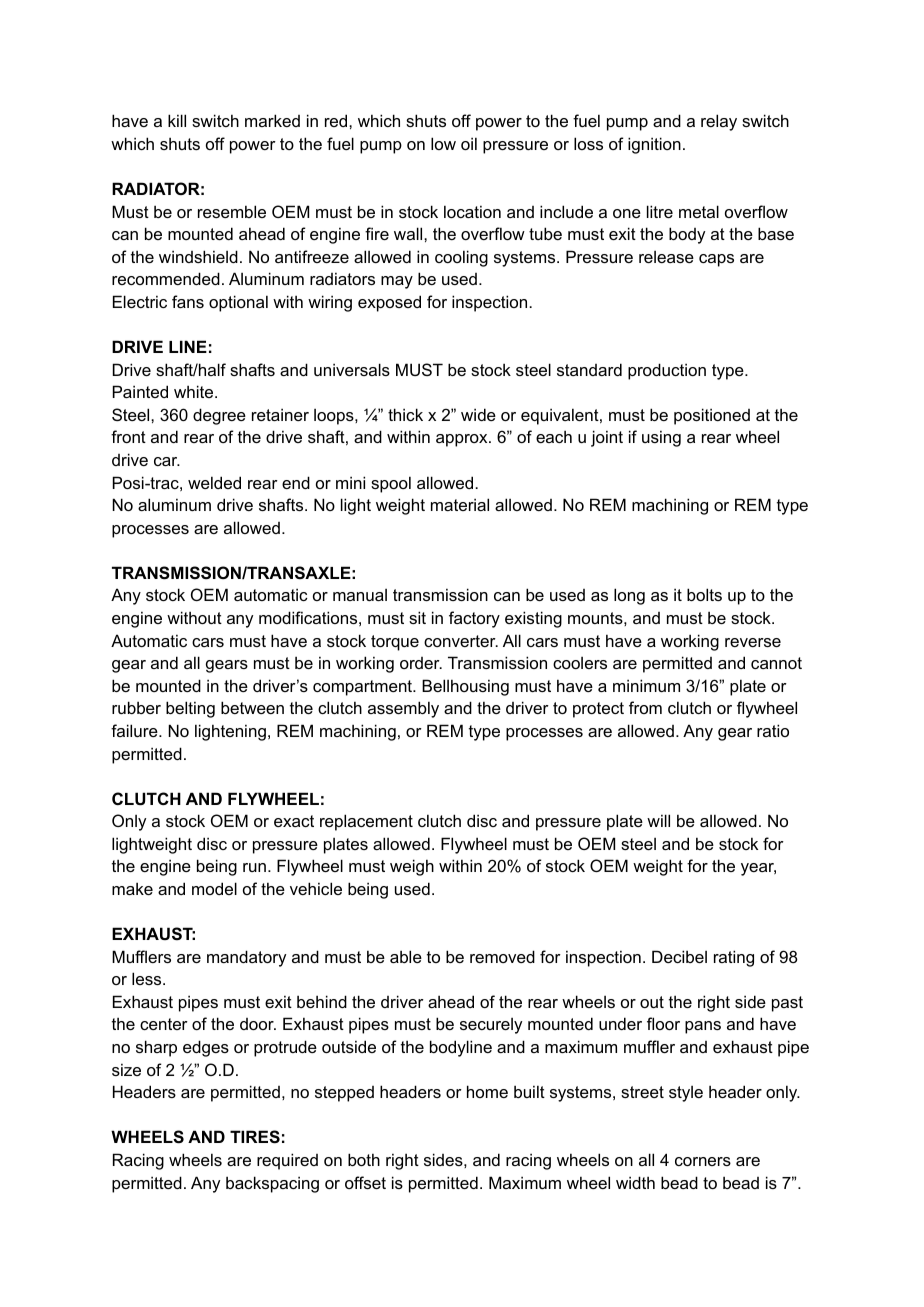 The width and height of the page is (924, 1307). What do you see at coordinates (487, 1091) in the page?
I see `home` at bounding box center [487, 1091].
